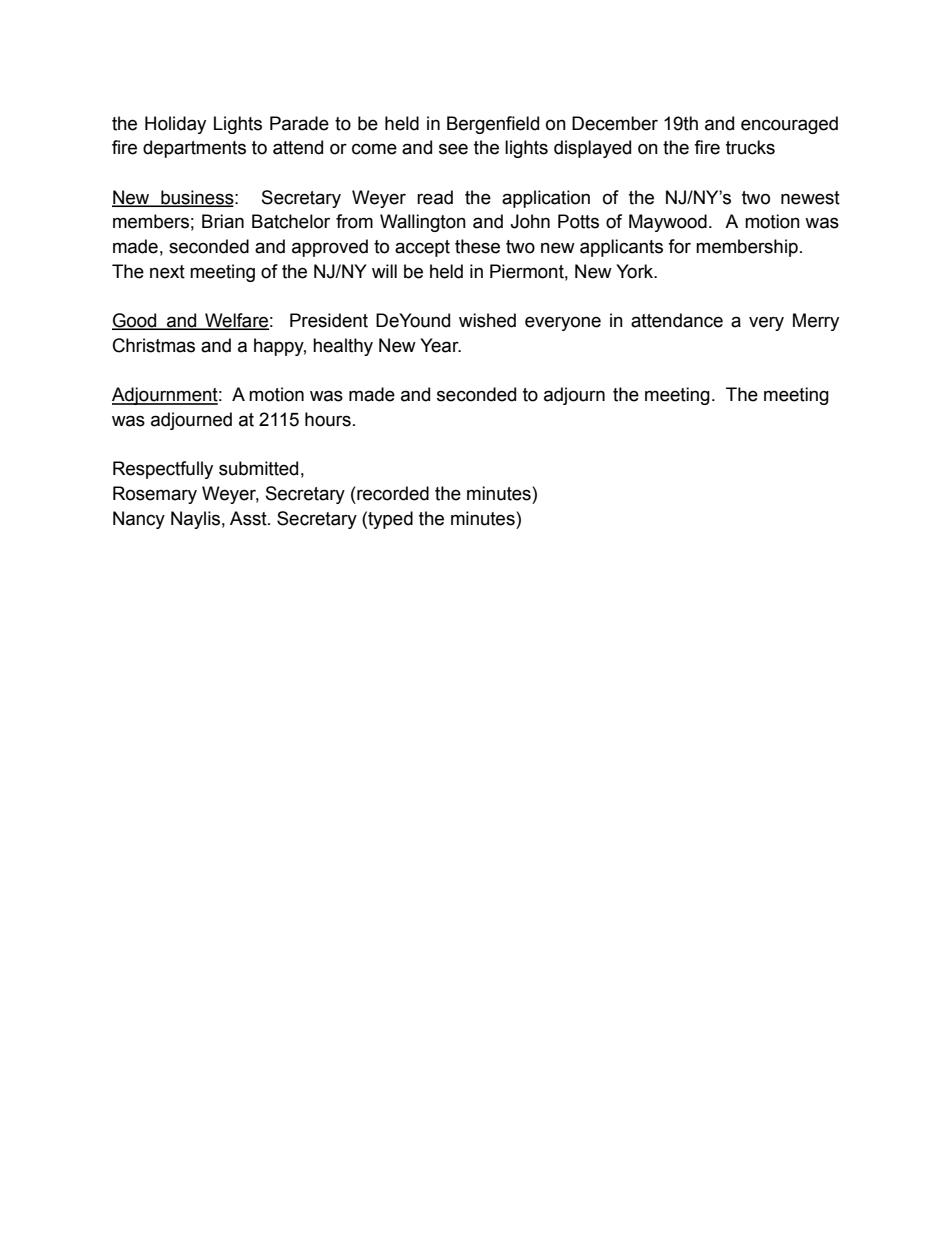 The image size is (952, 1233). I want to click on recorded, so click(392, 493).
